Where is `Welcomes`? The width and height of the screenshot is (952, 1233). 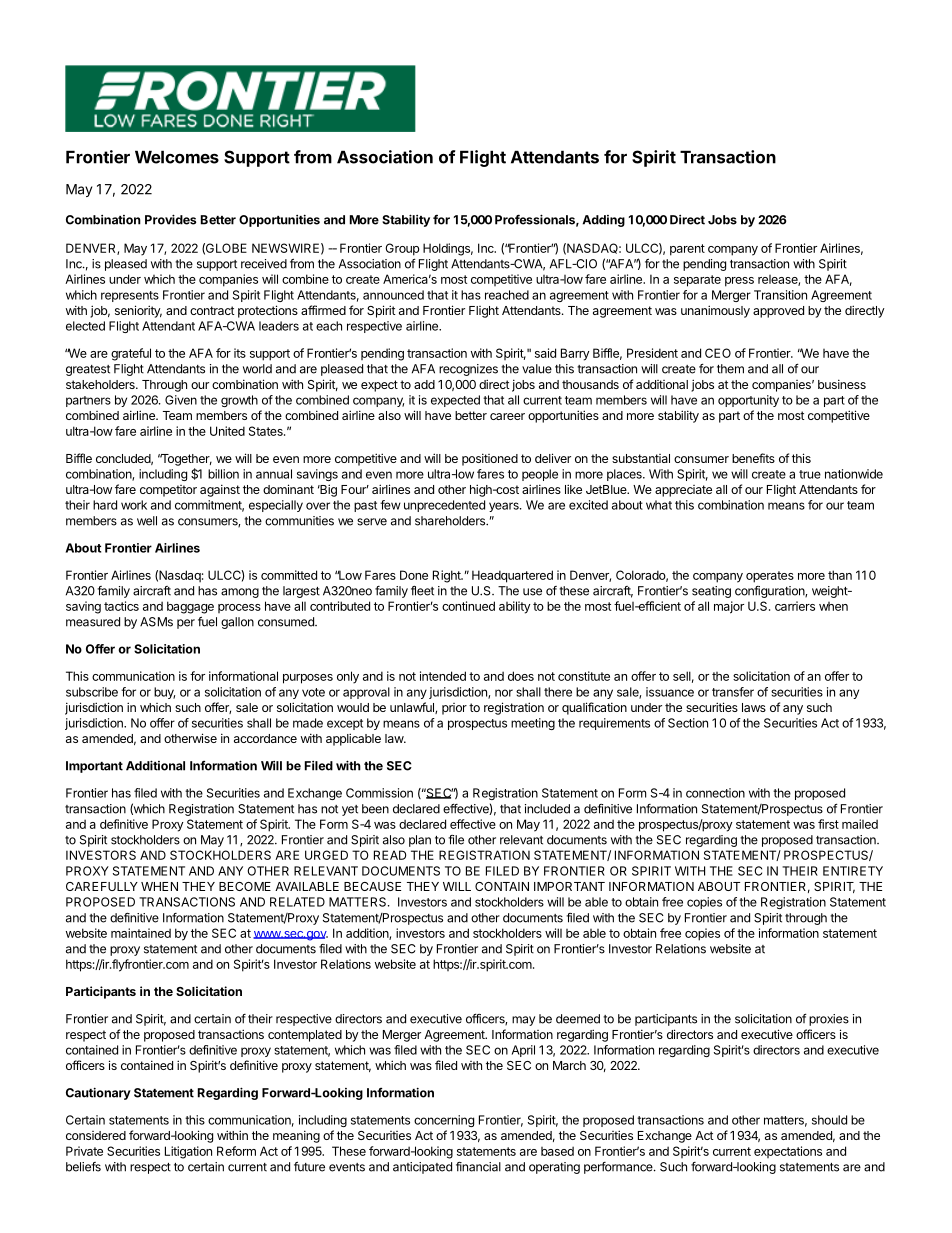
Welcomes is located at coordinates (177, 157).
